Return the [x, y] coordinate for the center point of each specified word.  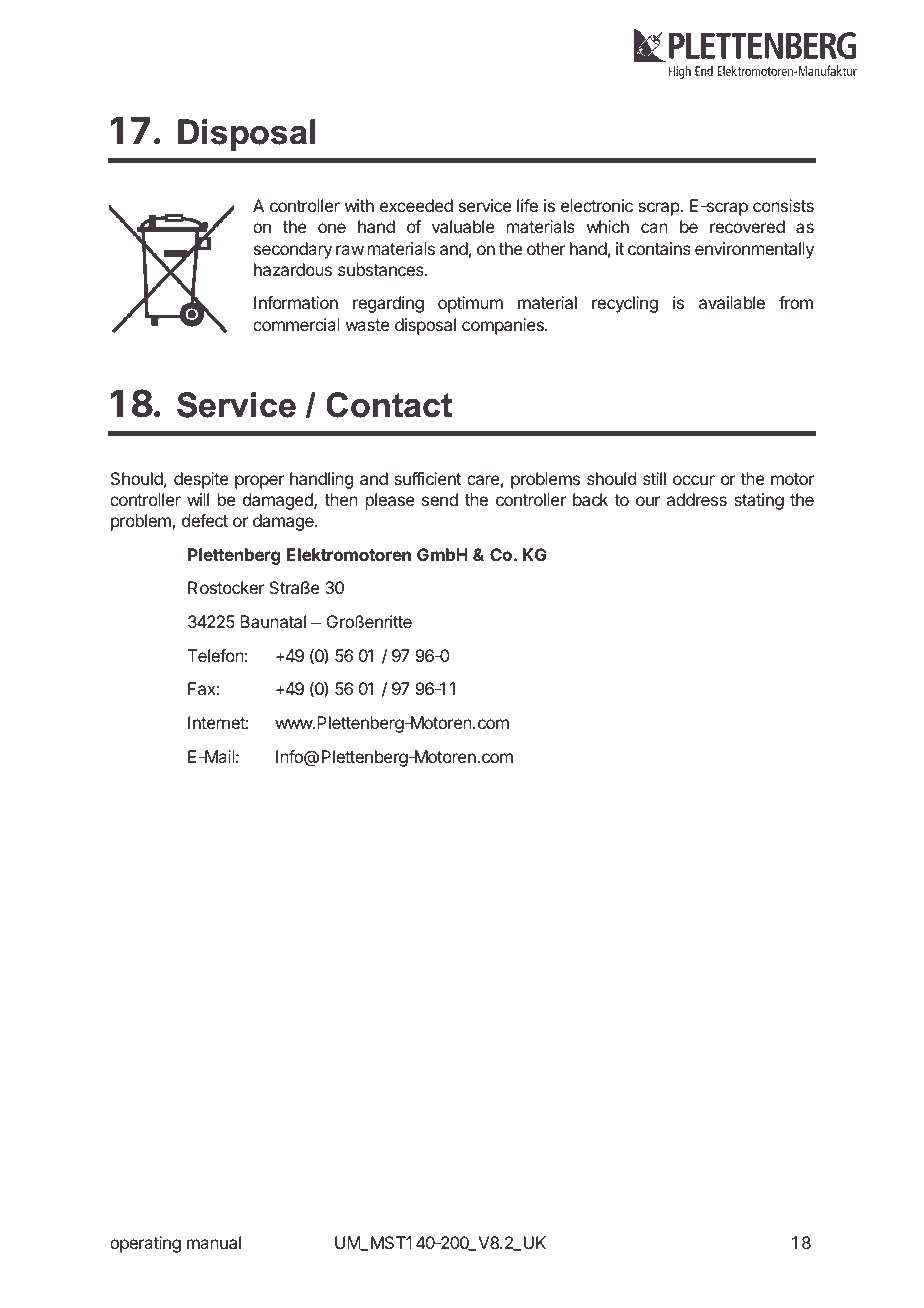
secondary [293, 250]
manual [214, 1242]
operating [145, 1244]
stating [759, 501]
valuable [463, 226]
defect [205, 520]
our [648, 501]
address [697, 499]
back [590, 499]
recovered [747, 226]
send [440, 499]
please [390, 501]
